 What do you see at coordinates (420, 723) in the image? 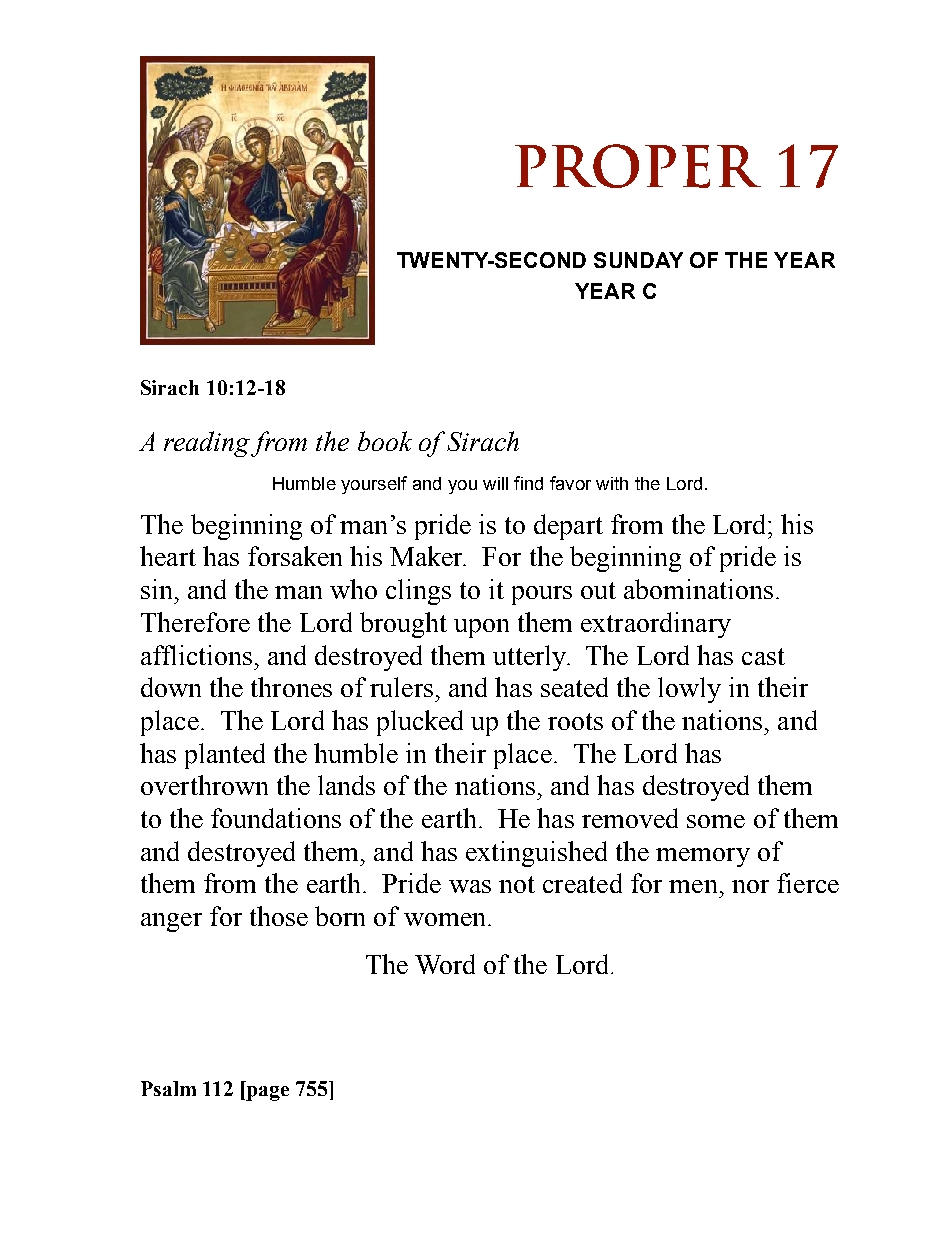
I see `plucked` at bounding box center [420, 723].
